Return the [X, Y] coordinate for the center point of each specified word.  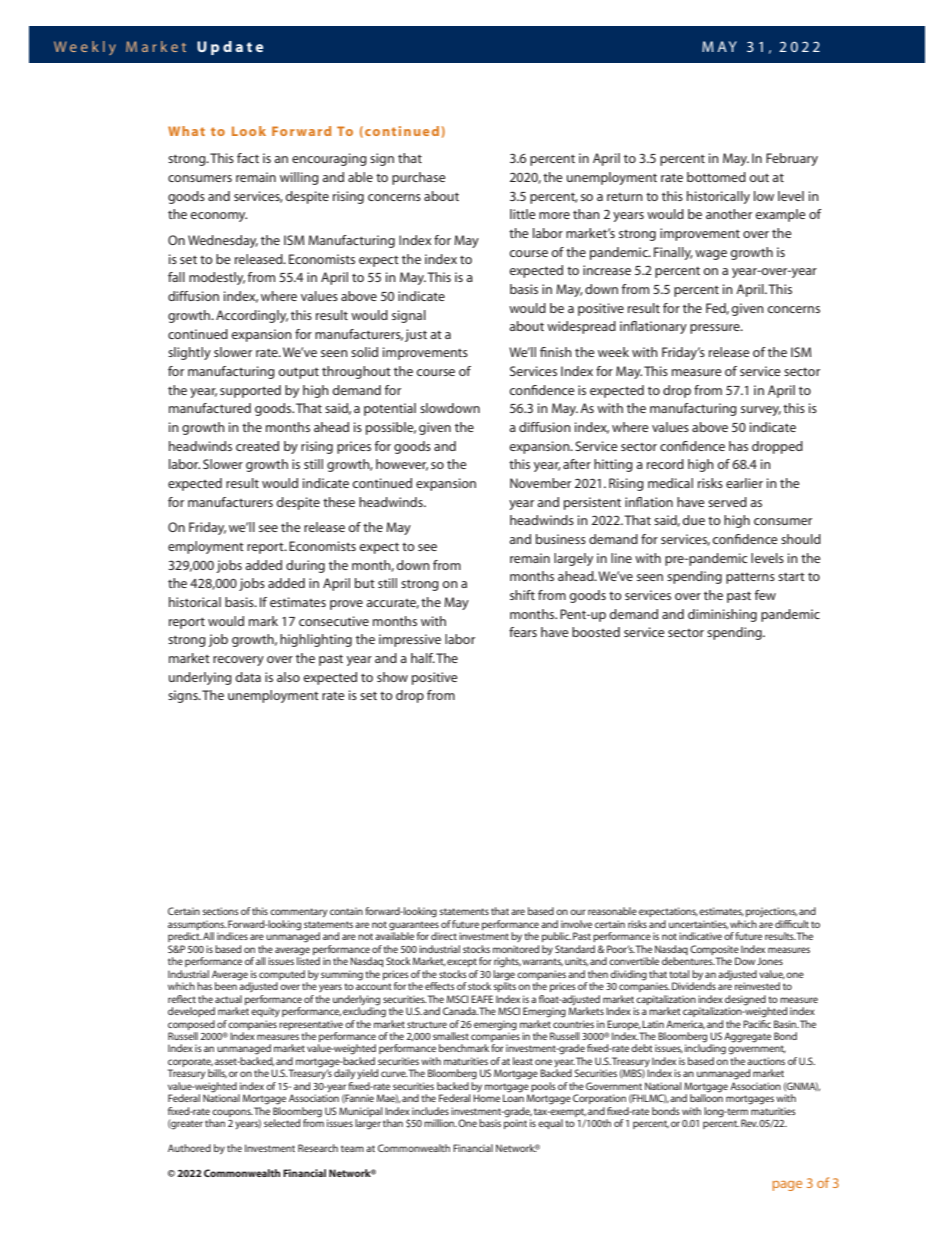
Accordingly [252, 316]
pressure [716, 329]
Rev [749, 1123]
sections [221, 911]
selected [282, 1123]
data [248, 677]
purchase [419, 178]
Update [230, 48]
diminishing [722, 615]
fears [523, 632]
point [515, 1123]
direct [444, 936]
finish [556, 352]
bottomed [716, 177]
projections [771, 912]
